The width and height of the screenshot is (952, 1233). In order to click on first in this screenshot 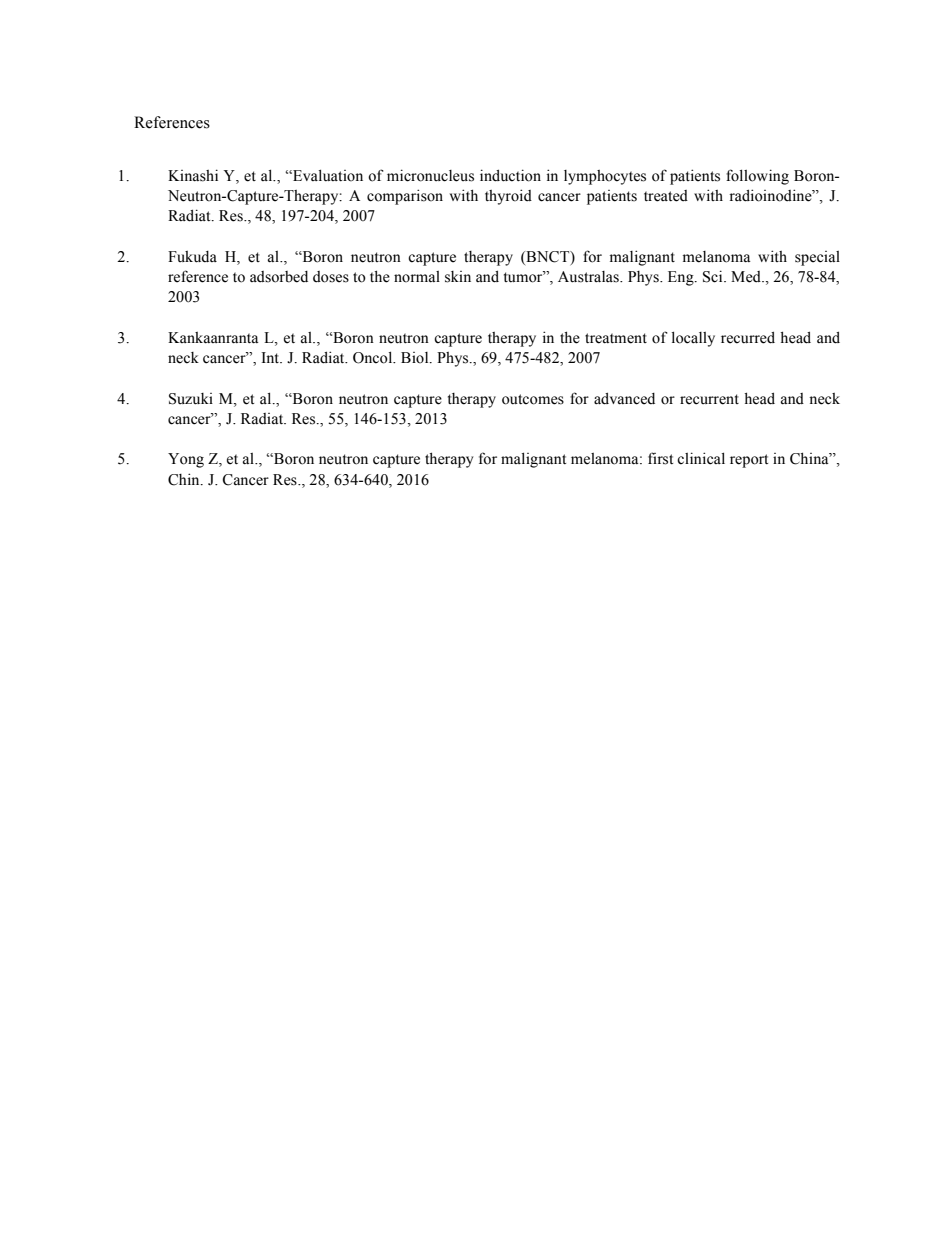, I will do `click(660, 458)`.
